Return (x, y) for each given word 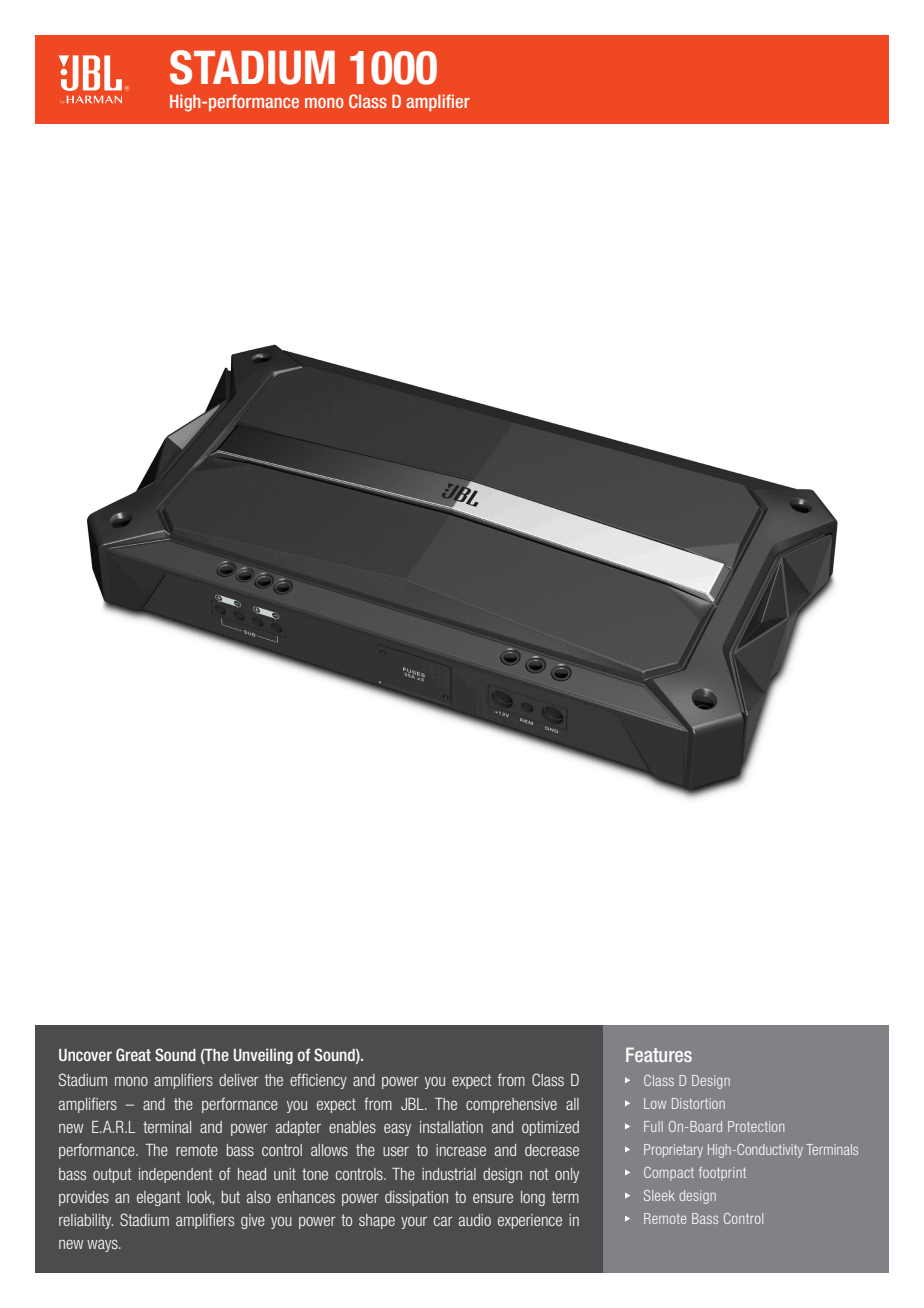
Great (133, 1054)
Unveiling (263, 1056)
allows (329, 1150)
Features (659, 1054)
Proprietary (673, 1151)
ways (103, 1246)
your (414, 1223)
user (396, 1151)
